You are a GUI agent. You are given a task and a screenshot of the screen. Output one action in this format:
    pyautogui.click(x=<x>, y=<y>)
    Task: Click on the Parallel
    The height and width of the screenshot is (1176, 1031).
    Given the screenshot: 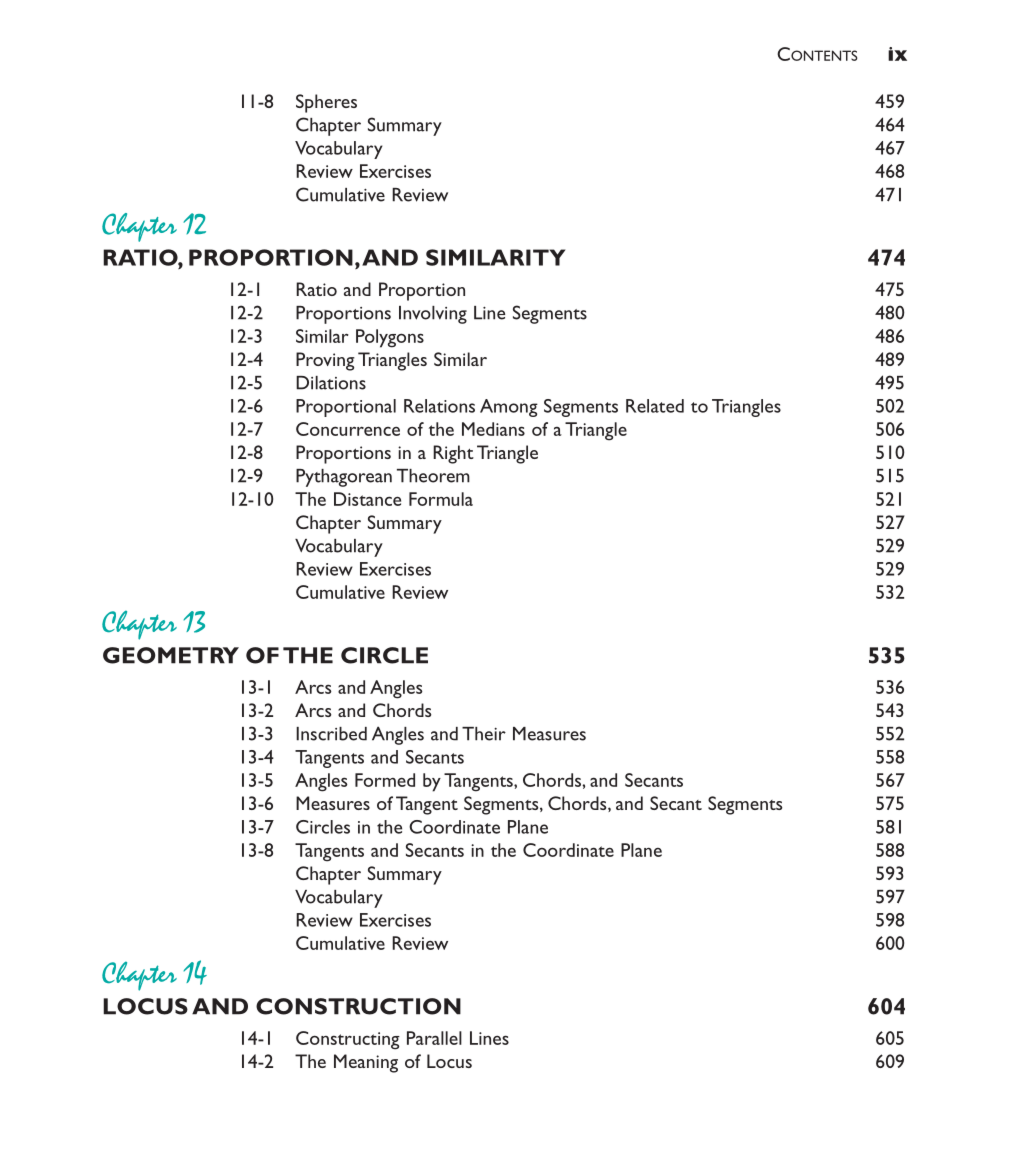 What is the action you would take?
    pyautogui.click(x=434, y=1038)
